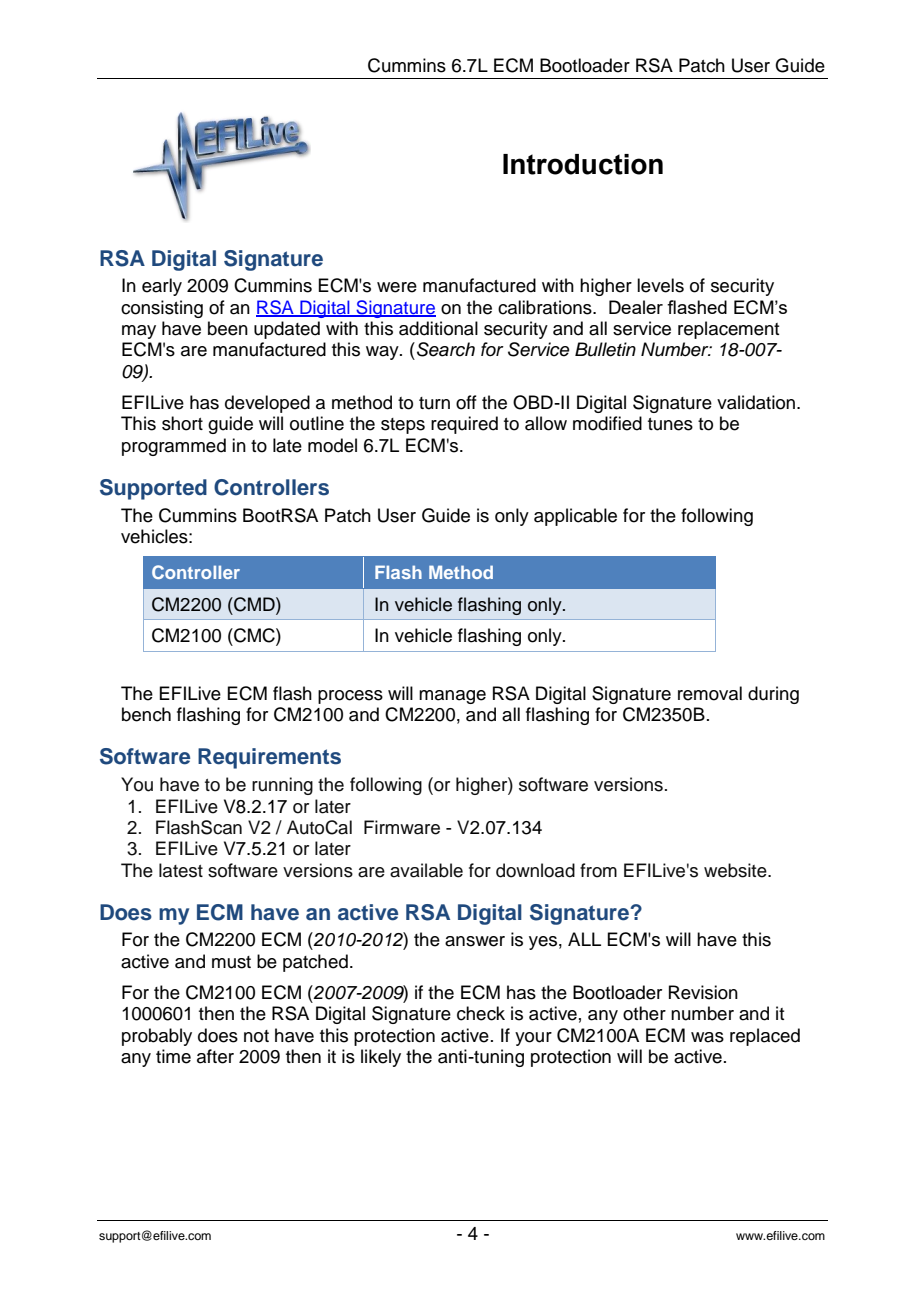  I want to click on tunes, so click(670, 424).
